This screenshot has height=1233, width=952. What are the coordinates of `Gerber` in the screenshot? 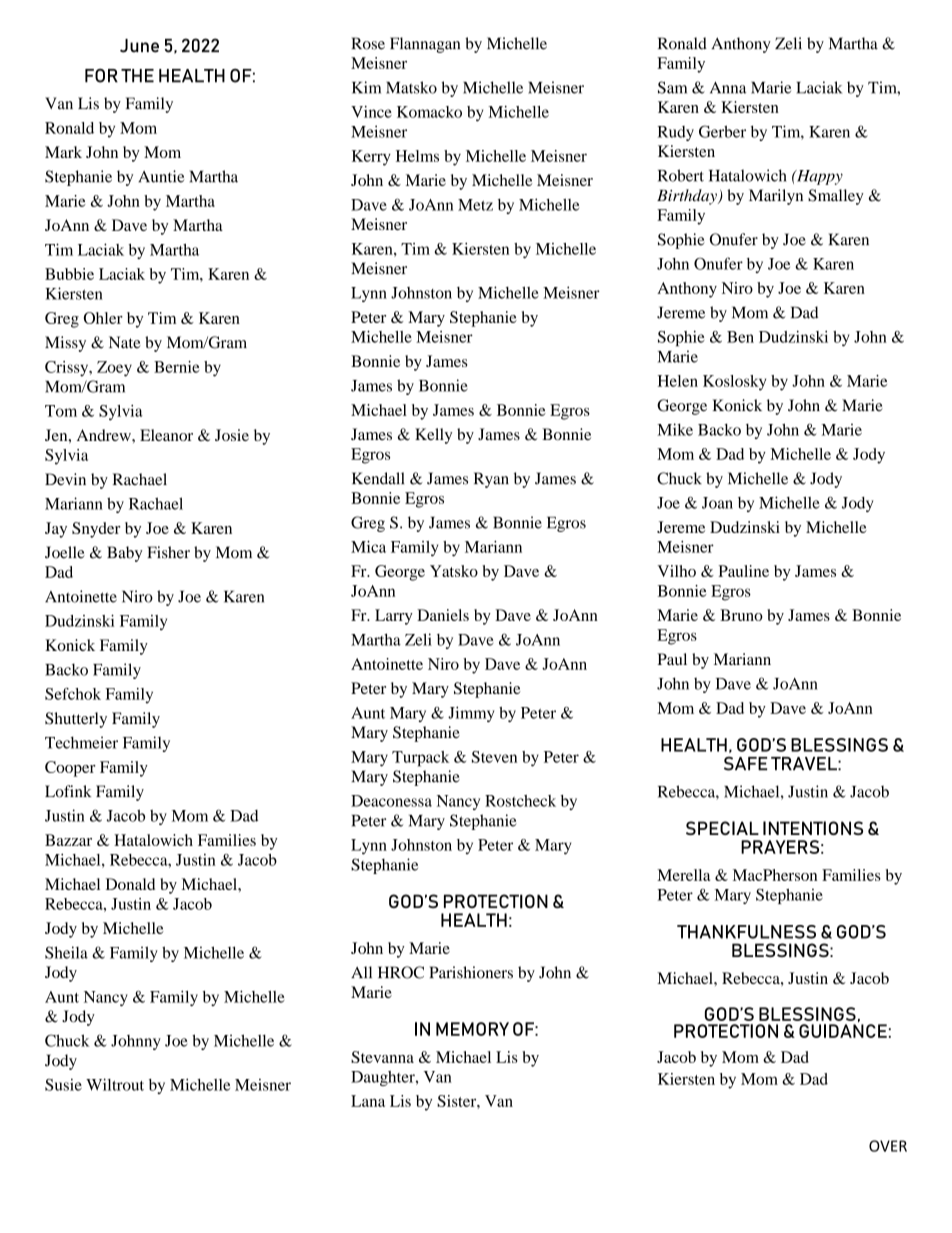 It's located at (722, 131).
